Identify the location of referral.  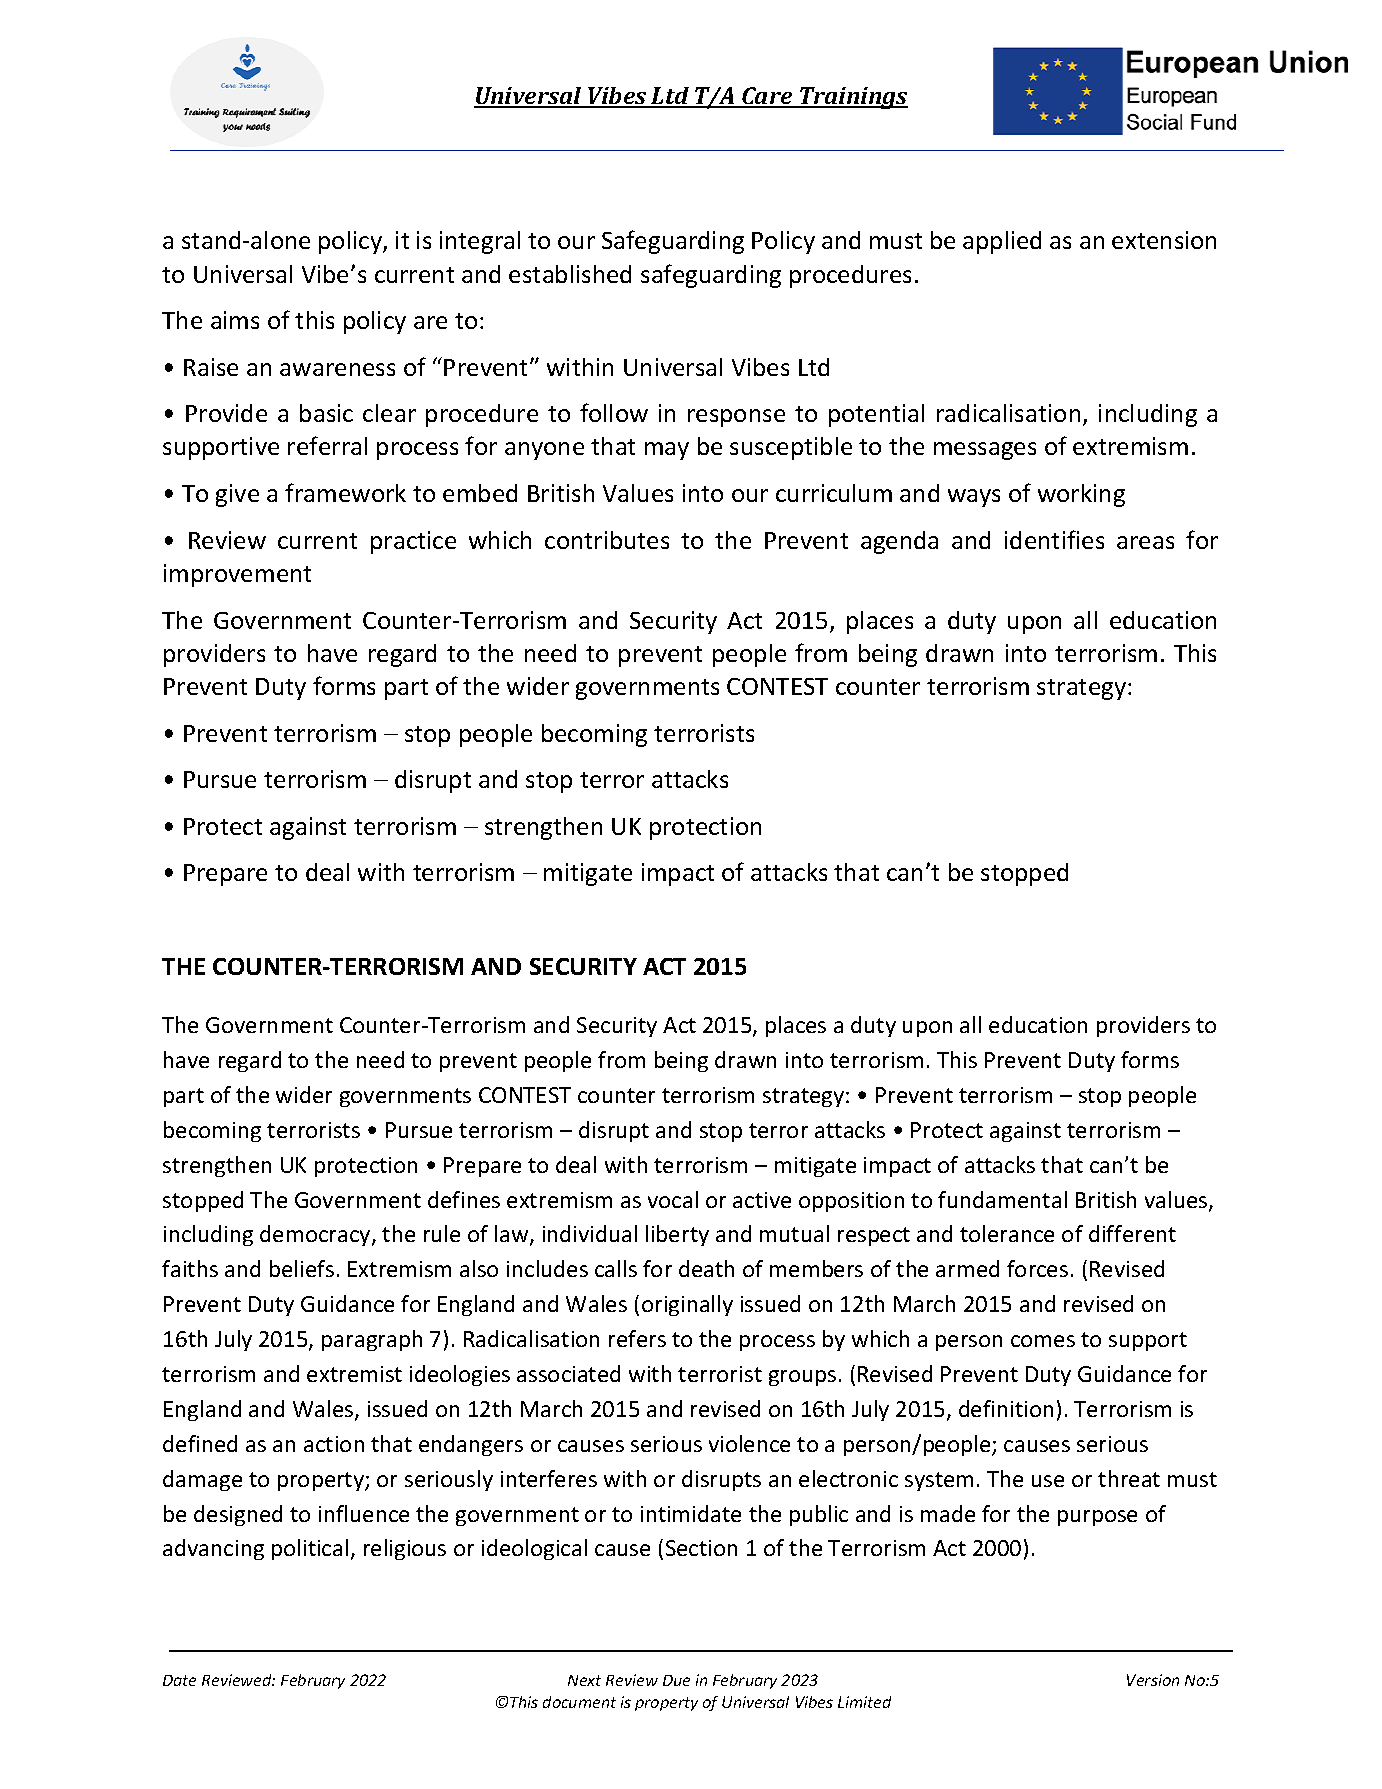
(327, 445).
